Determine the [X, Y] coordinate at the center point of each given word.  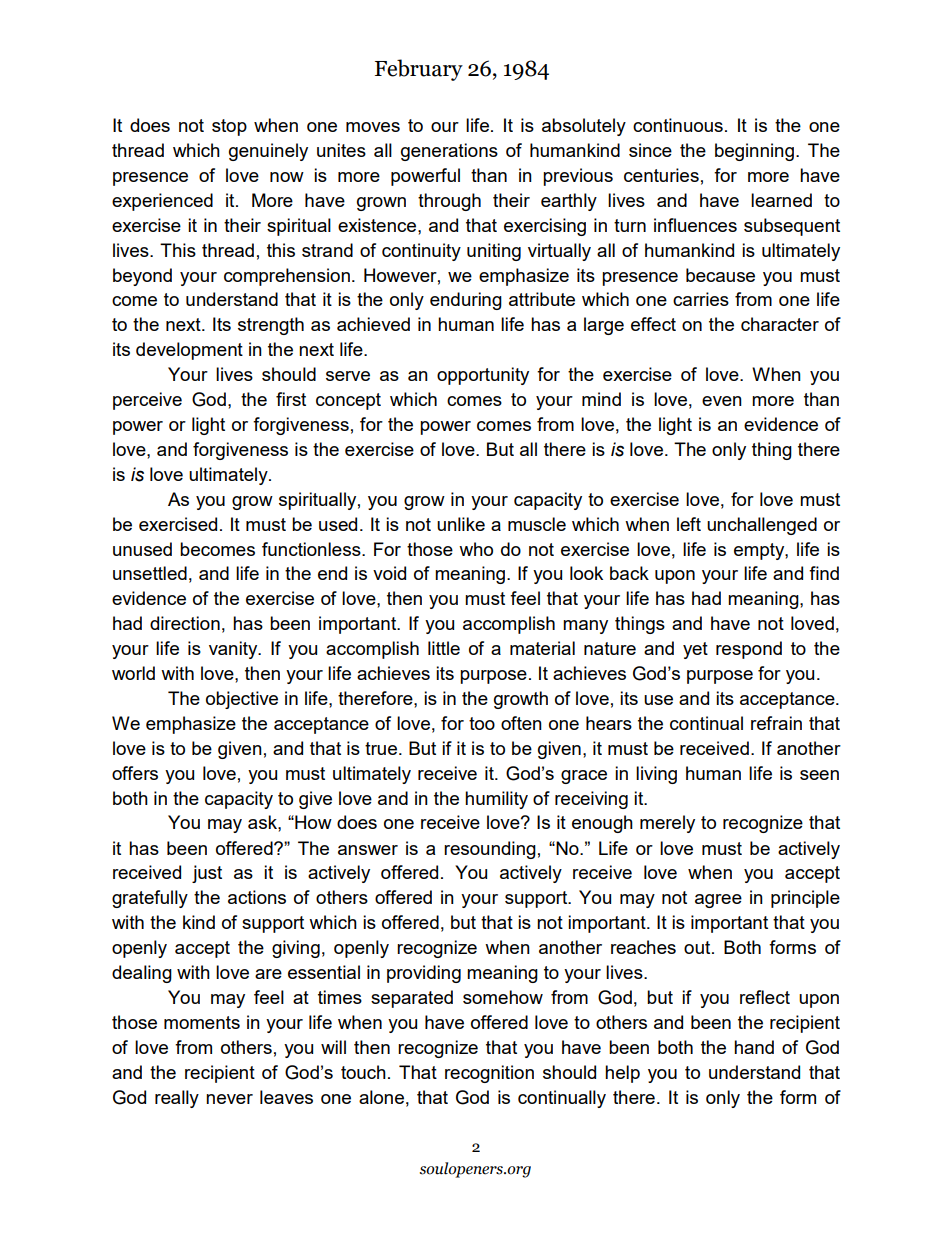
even [722, 401]
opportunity [483, 376]
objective [242, 700]
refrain [776, 723]
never [229, 1099]
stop [229, 127]
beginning [754, 152]
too [482, 723]
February [419, 70]
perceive [147, 401]
